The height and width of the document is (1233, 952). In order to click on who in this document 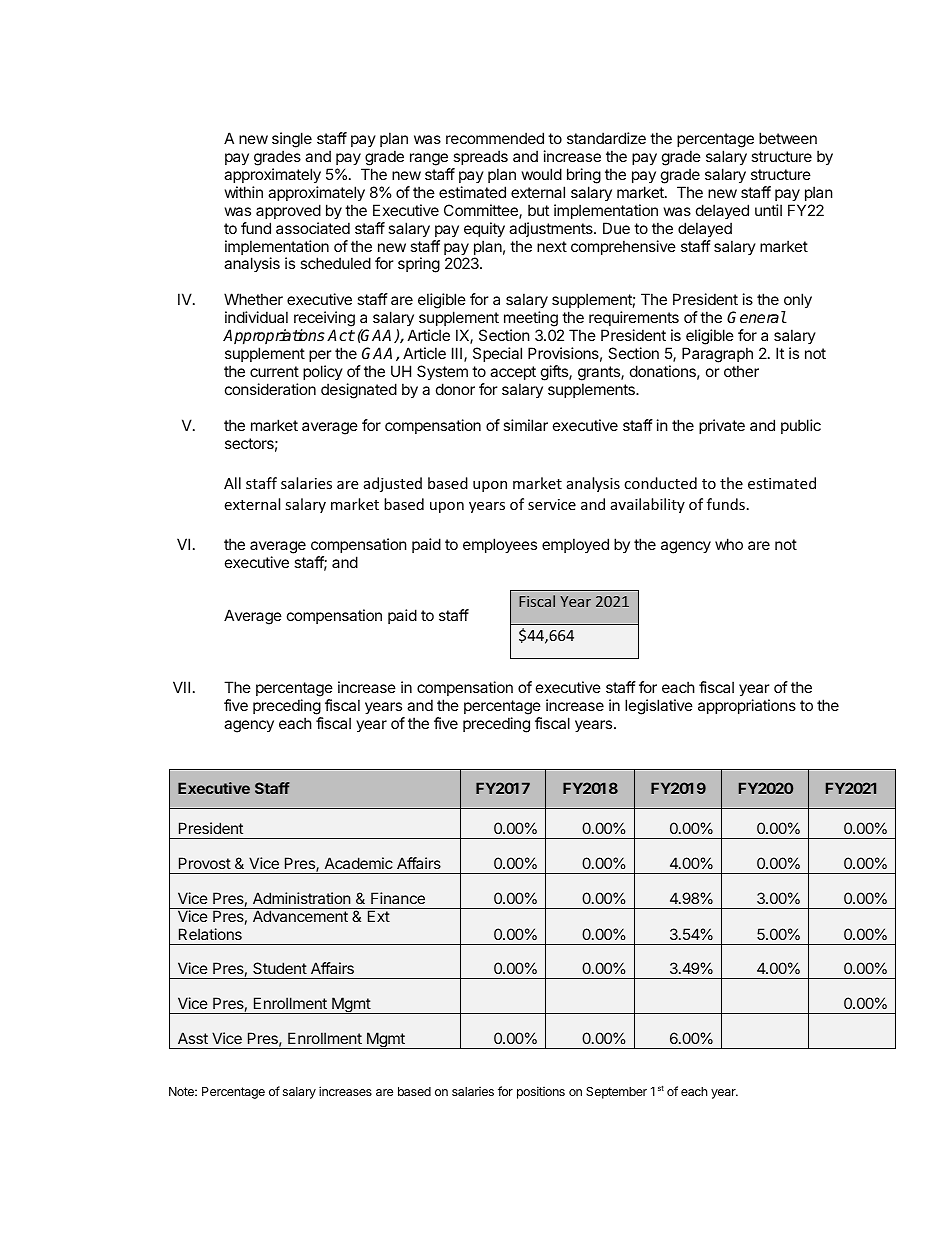, I will do `click(729, 544)`.
